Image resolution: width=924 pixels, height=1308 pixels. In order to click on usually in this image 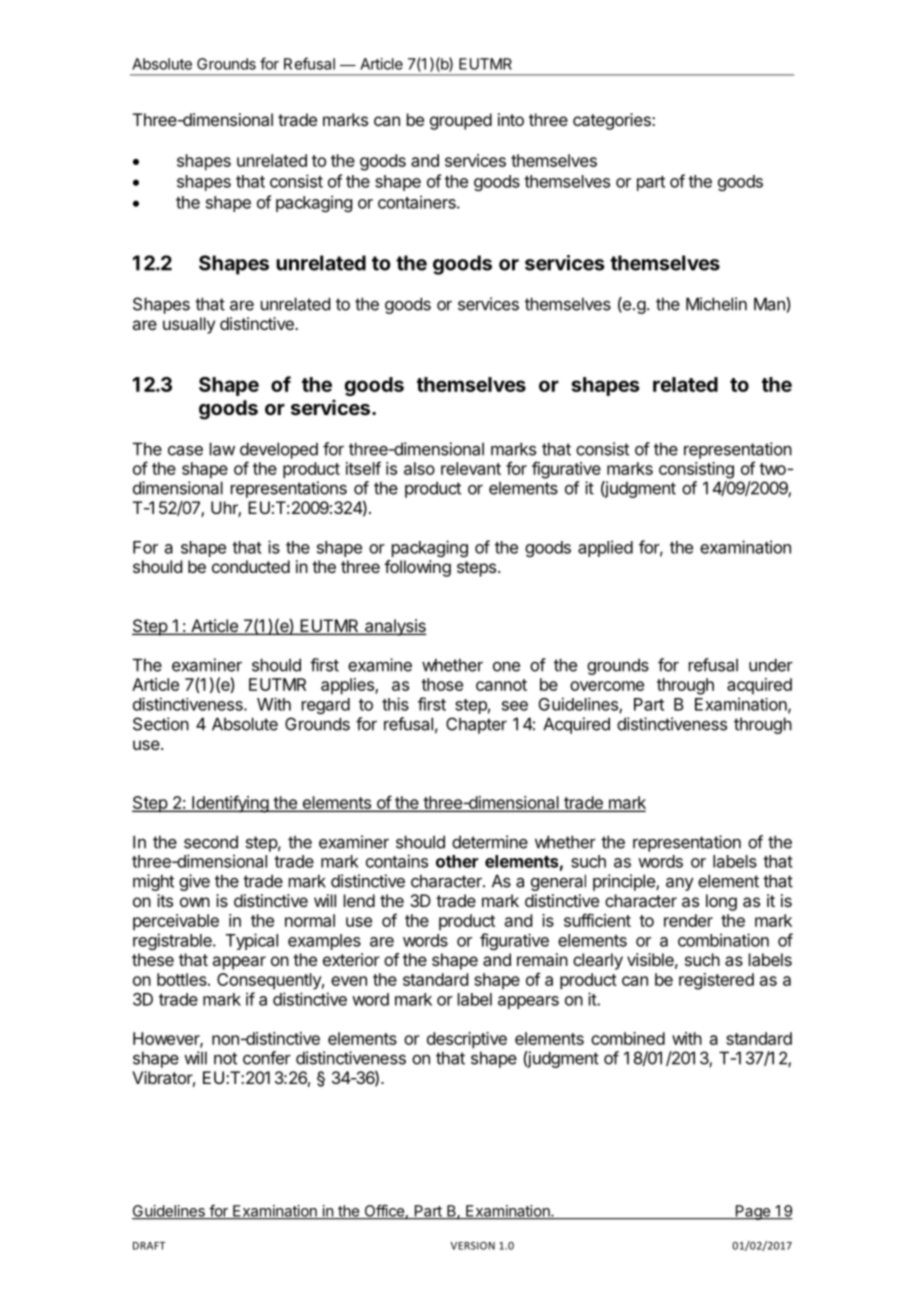, I will do `click(189, 325)`.
